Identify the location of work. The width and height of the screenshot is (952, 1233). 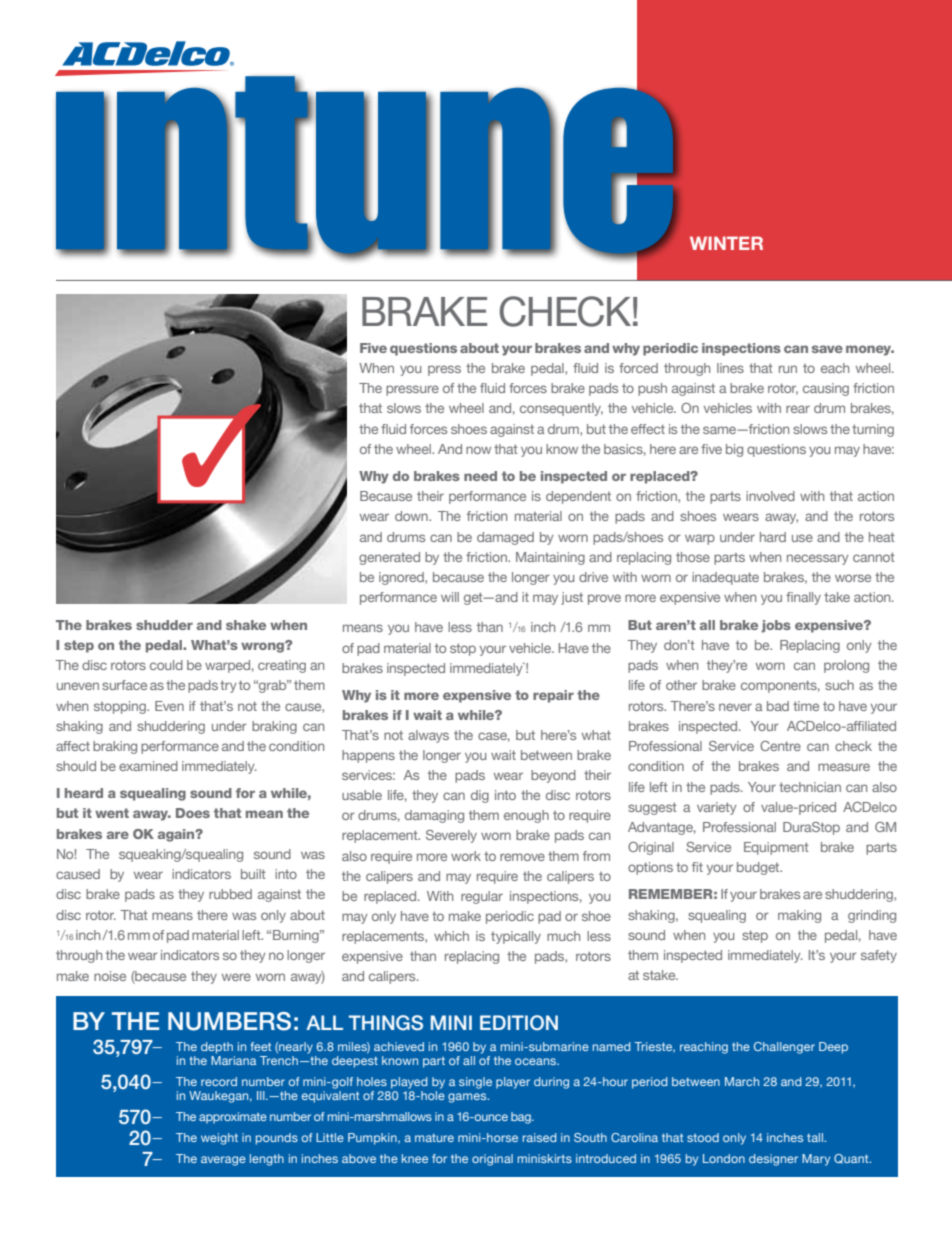
(466, 856).
